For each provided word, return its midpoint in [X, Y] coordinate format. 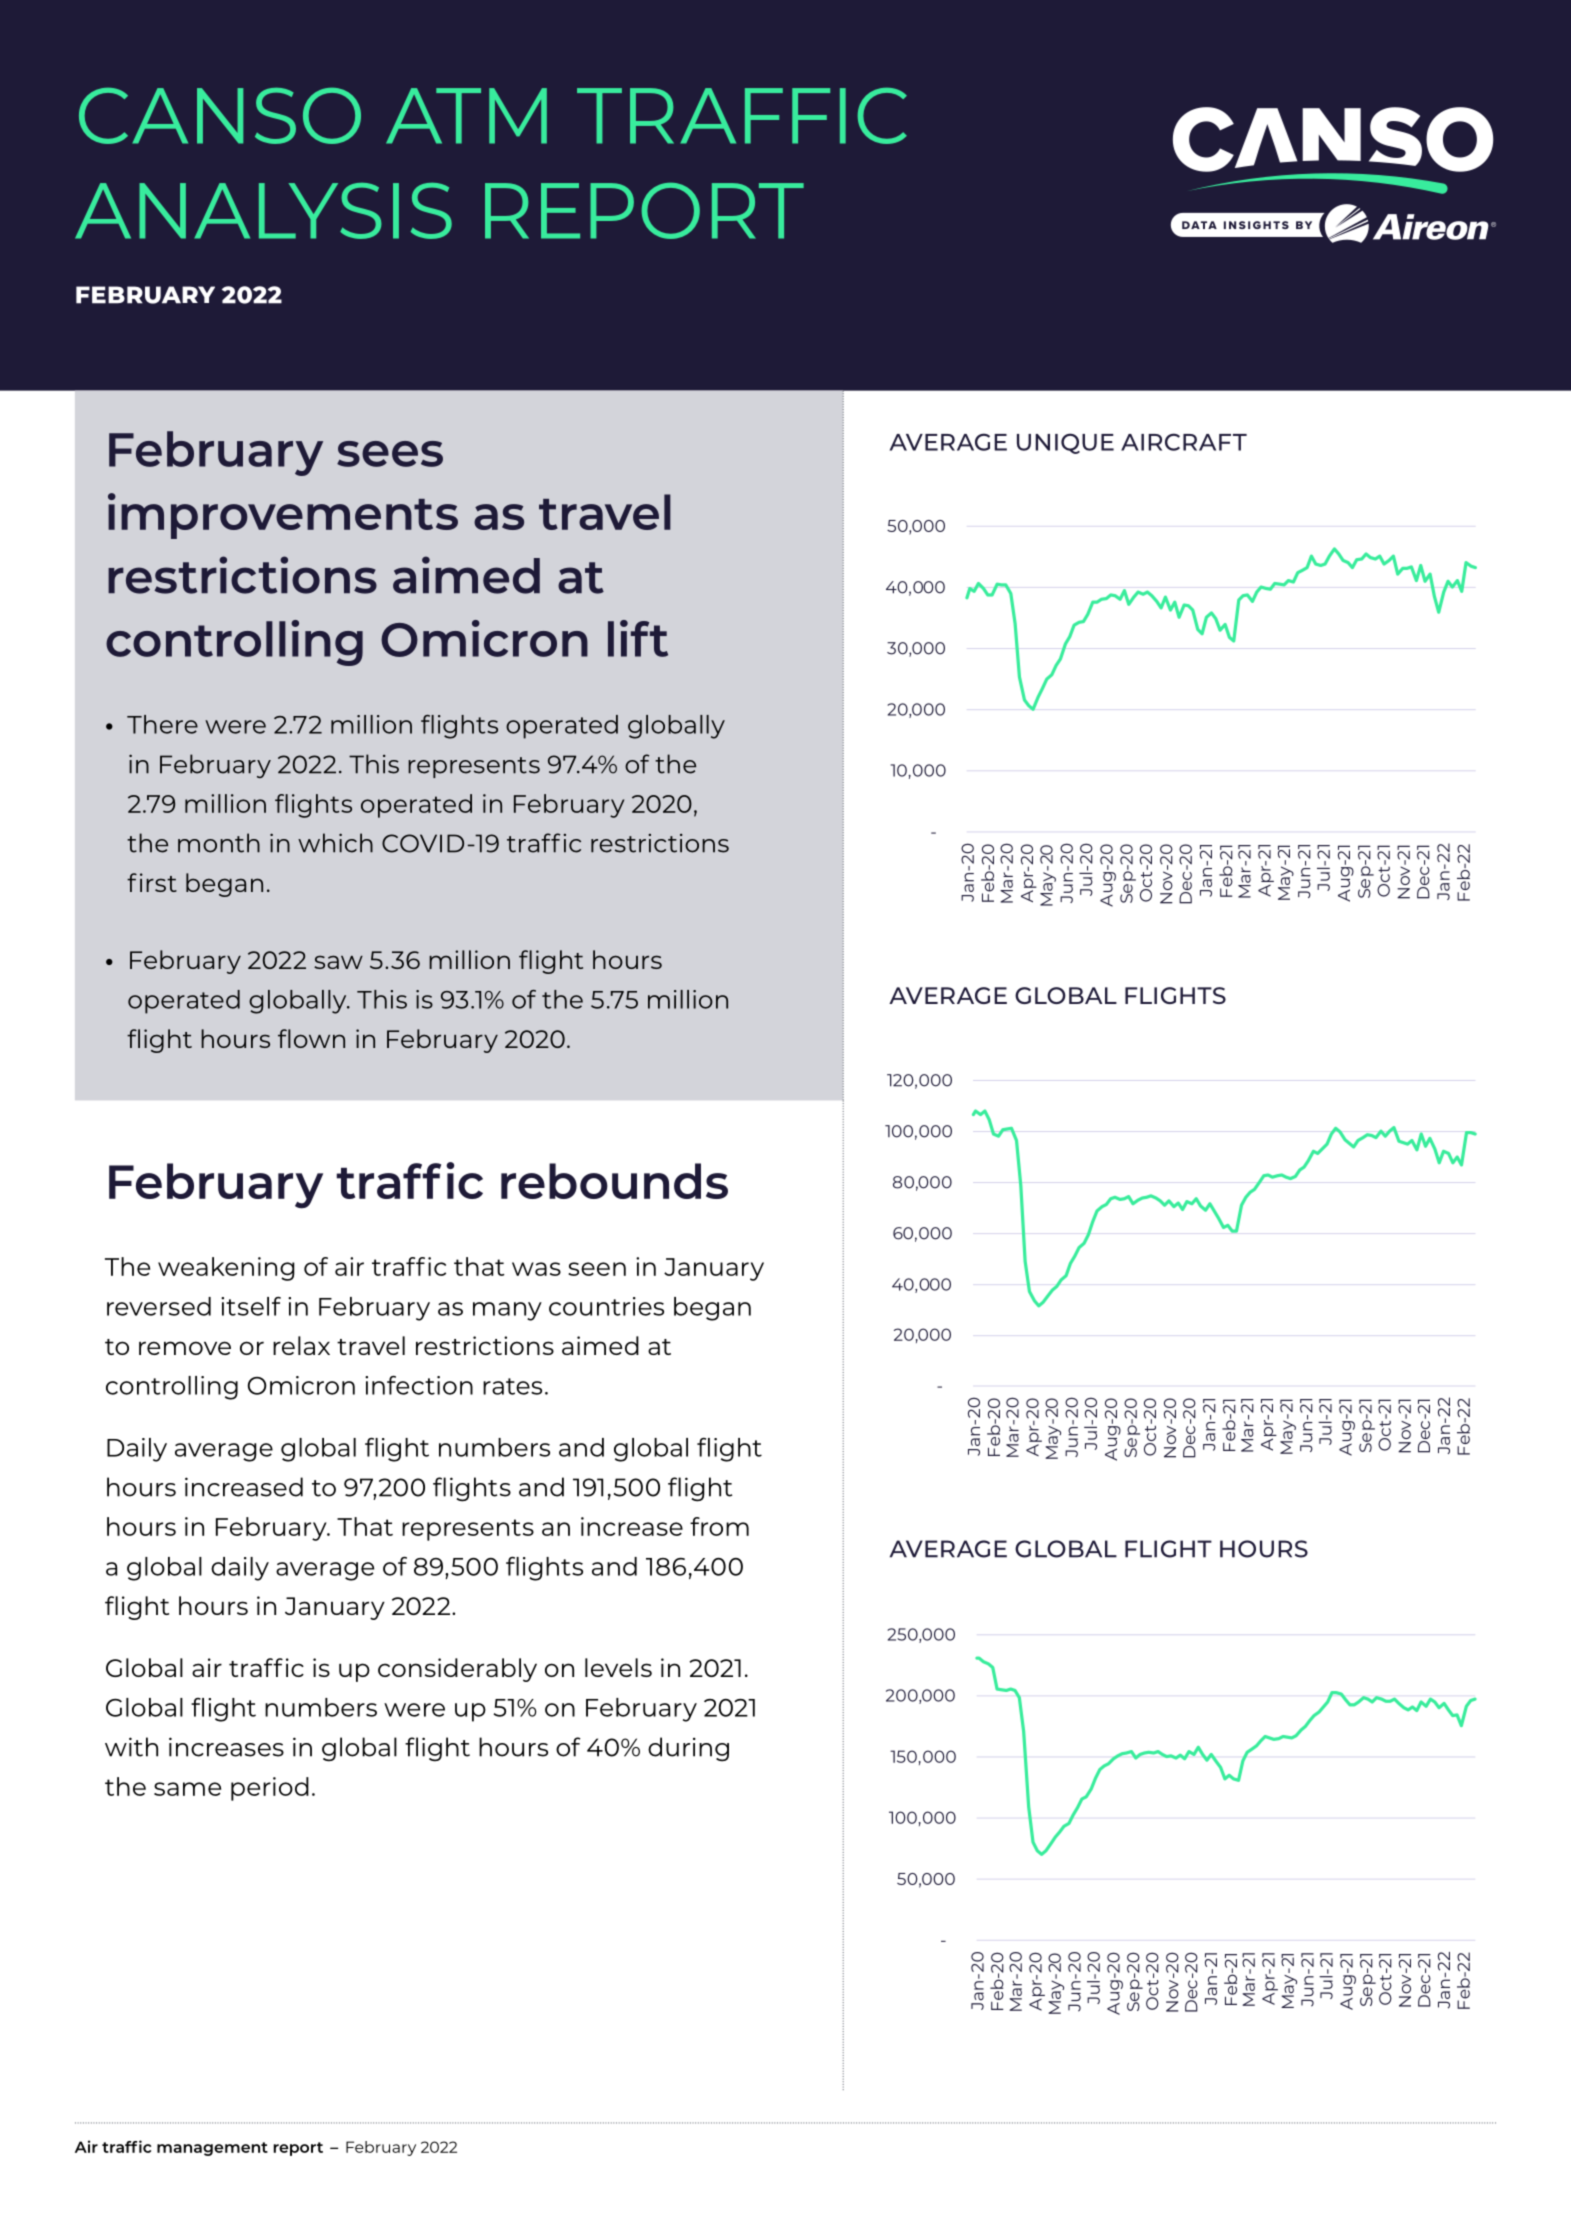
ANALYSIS [263, 211]
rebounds [614, 1181]
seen [597, 1269]
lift [638, 638]
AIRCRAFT [1184, 442]
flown [311, 1038]
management [212, 2149]
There [162, 724]
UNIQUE [1065, 443]
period [270, 1789]
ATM [466, 116]
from [719, 1526]
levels [618, 1667]
